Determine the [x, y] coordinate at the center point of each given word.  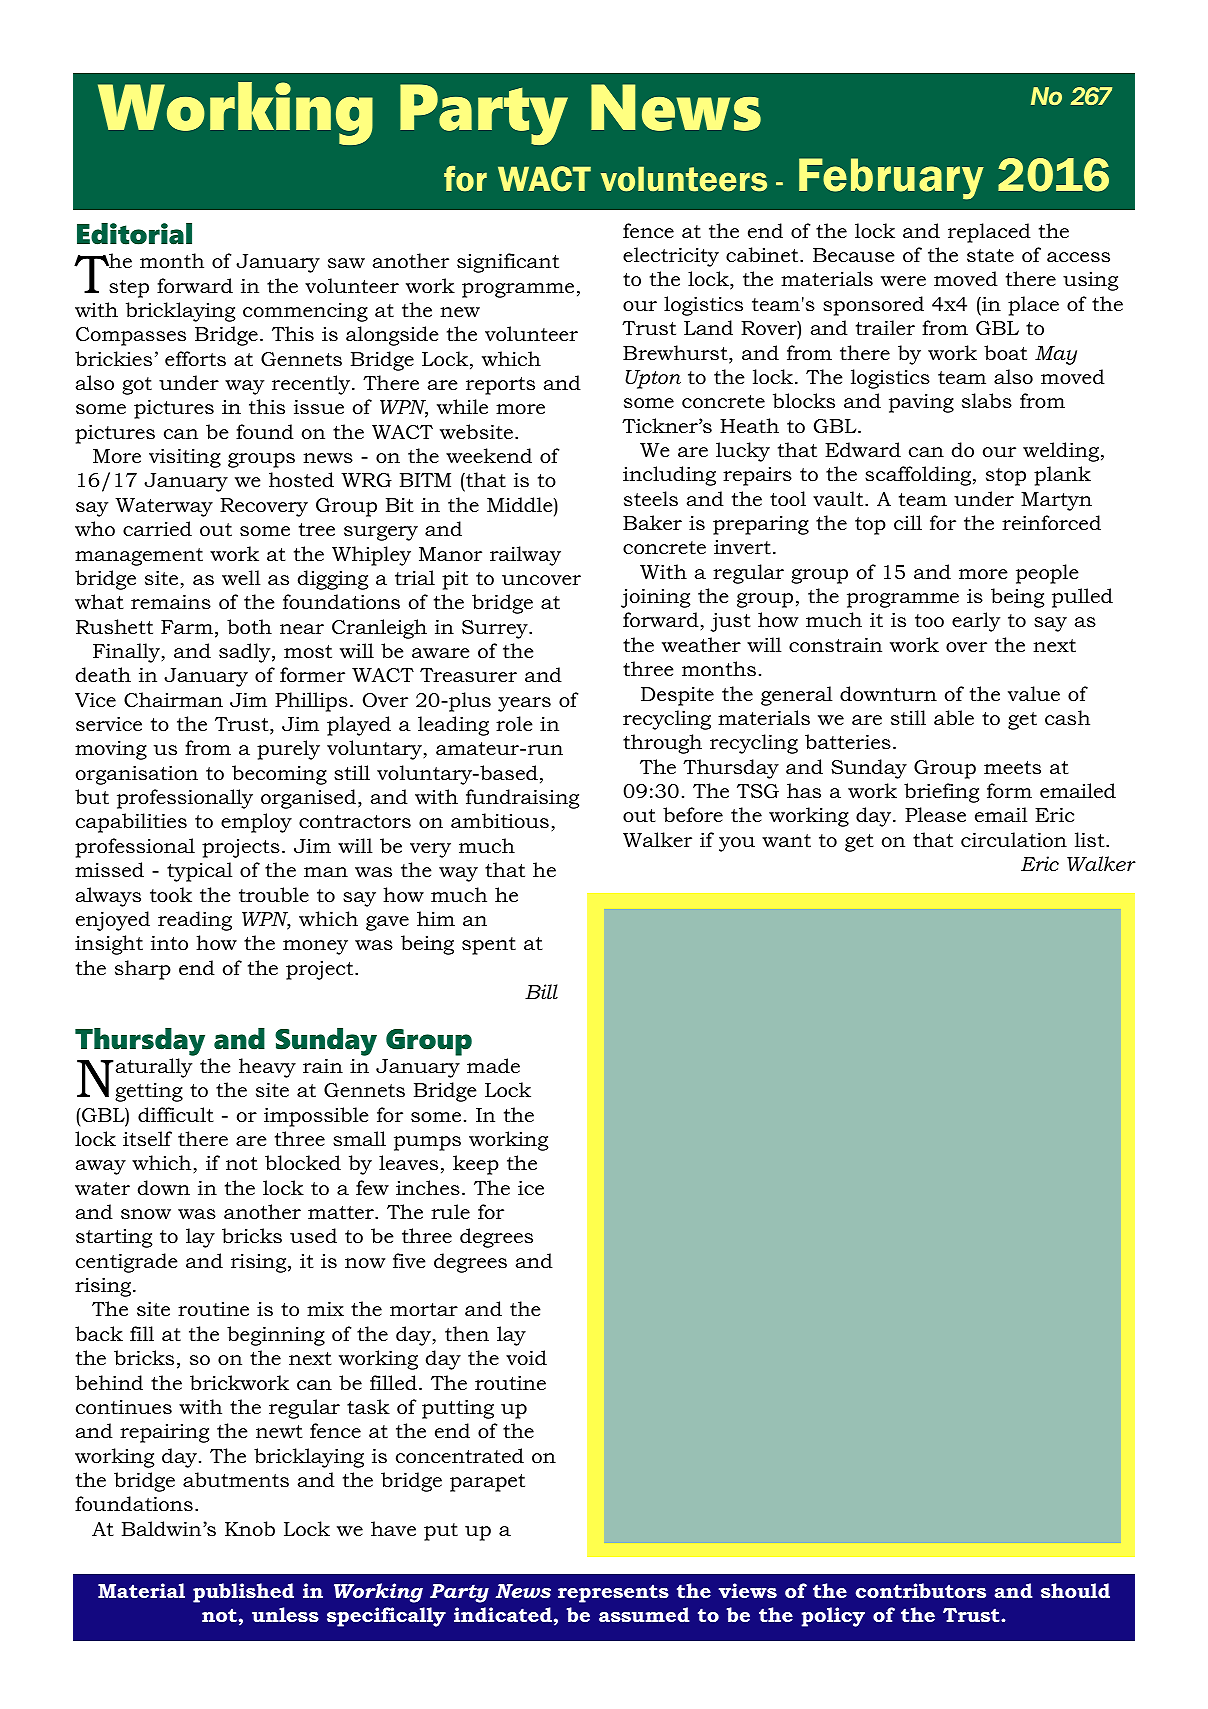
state [990, 256]
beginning [276, 1336]
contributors [921, 1590]
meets [1012, 768]
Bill [541, 991]
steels [651, 499]
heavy [267, 1068]
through [662, 744]
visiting [185, 458]
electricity [671, 257]
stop [1006, 477]
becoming [279, 775]
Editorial [134, 234]
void [526, 1358]
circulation [1014, 840]
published [243, 1593]
